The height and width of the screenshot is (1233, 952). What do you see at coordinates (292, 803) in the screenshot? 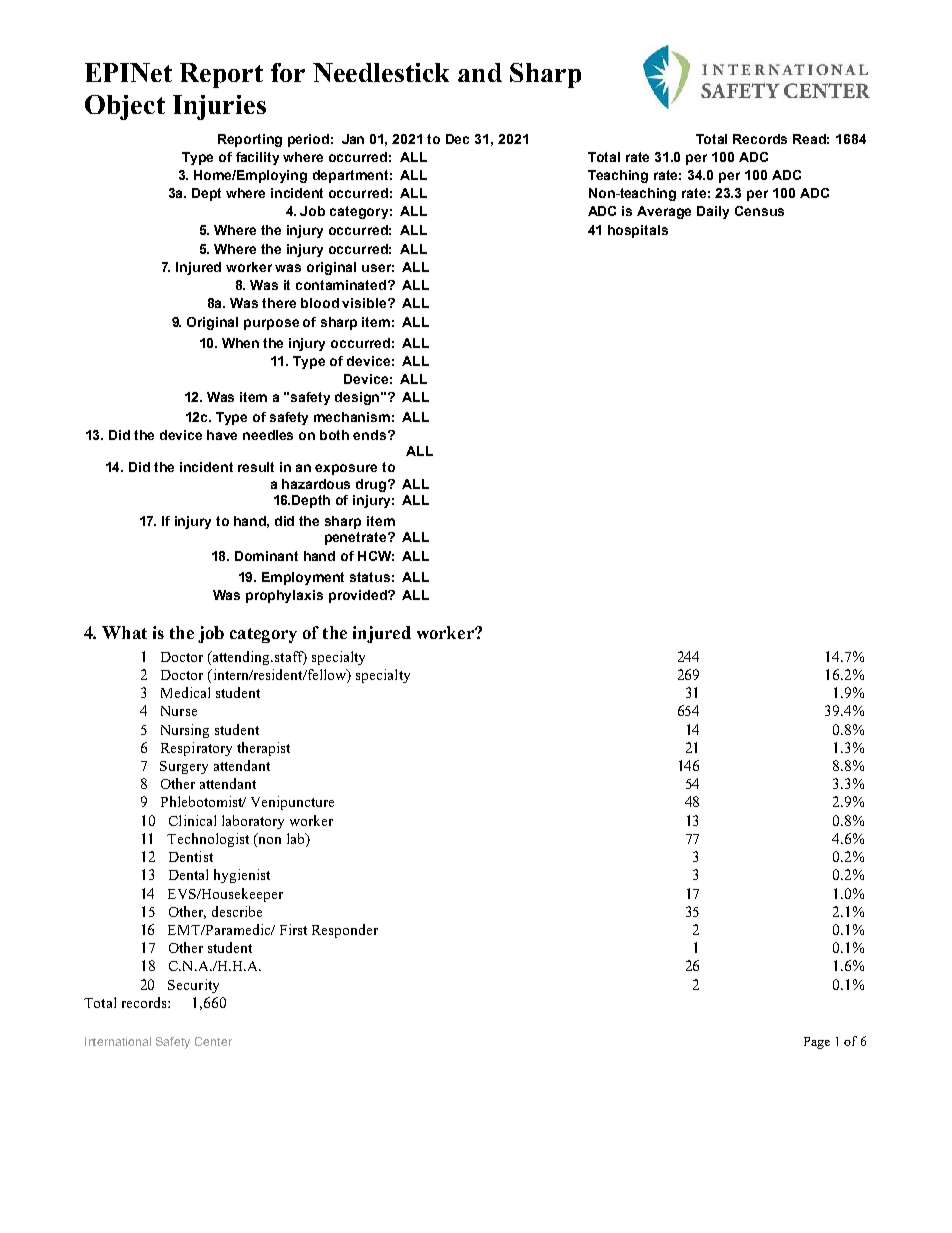
I see `Venipuncture` at bounding box center [292, 803].
